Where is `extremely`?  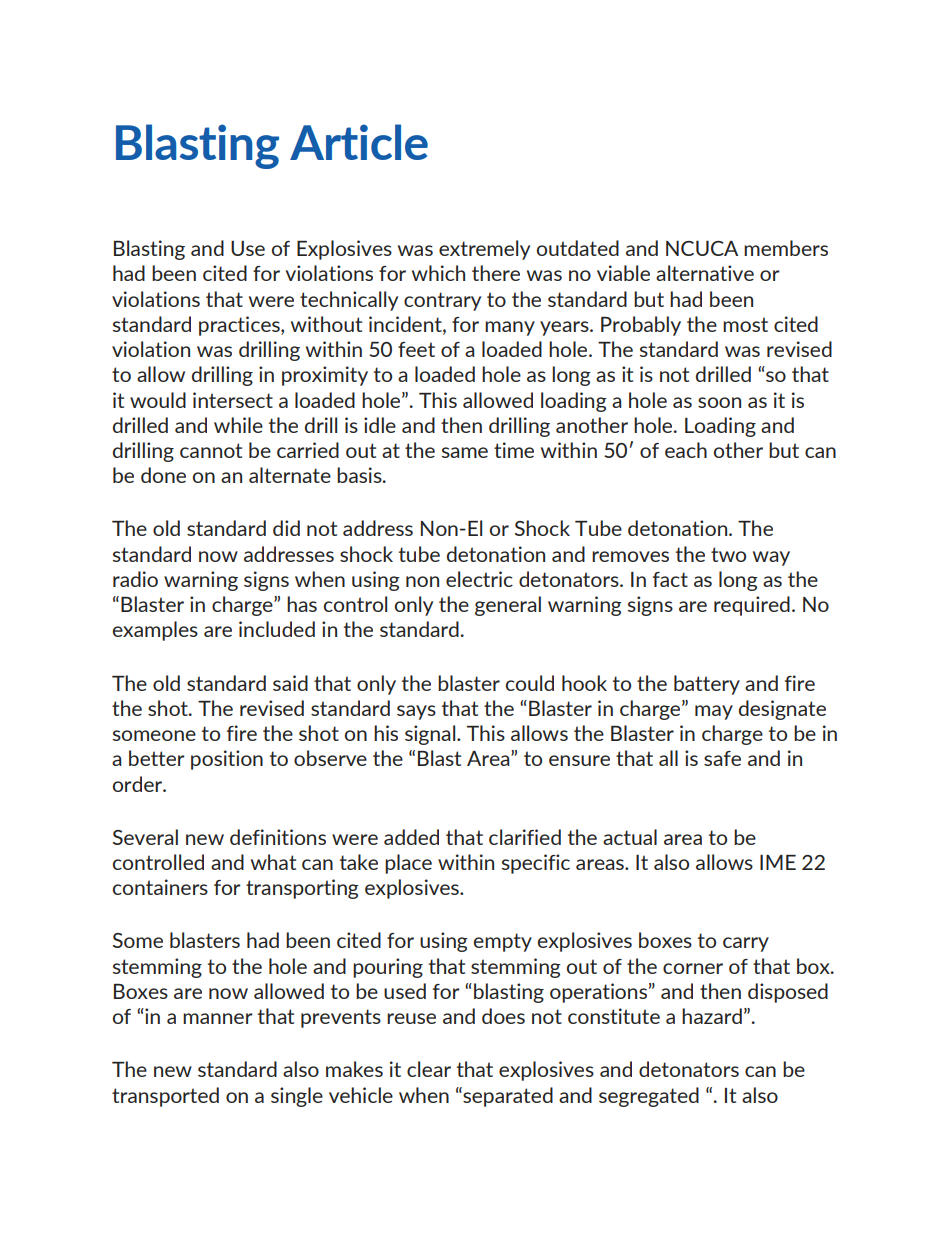 extremely is located at coordinates (484, 250).
